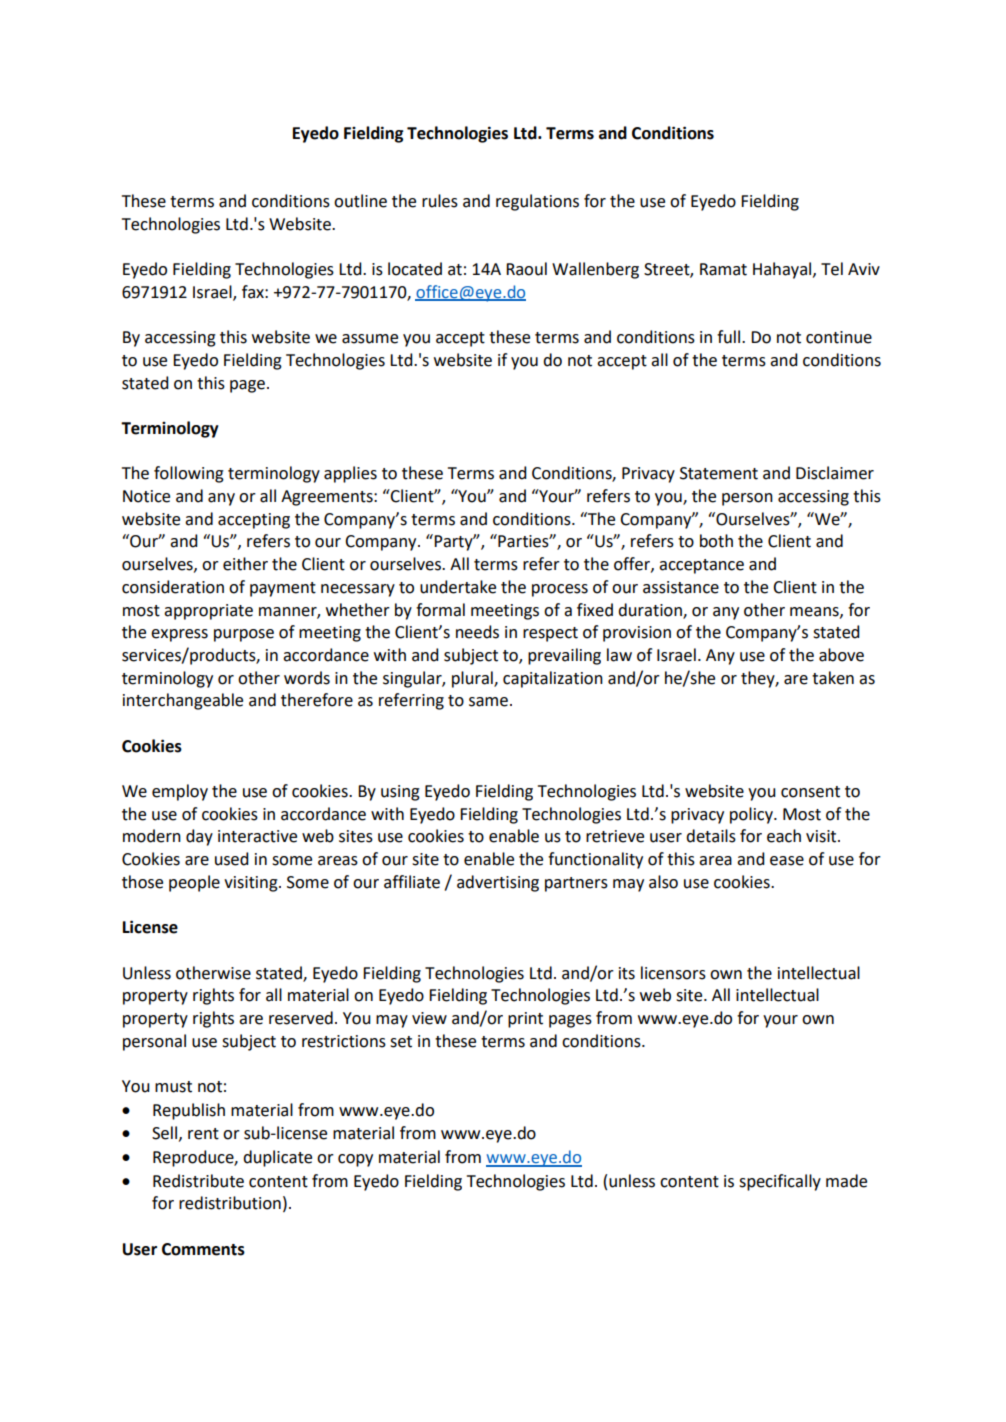 The image size is (1006, 1422). Describe the element at coordinates (498, 883) in the screenshot. I see `advertising` at that location.
